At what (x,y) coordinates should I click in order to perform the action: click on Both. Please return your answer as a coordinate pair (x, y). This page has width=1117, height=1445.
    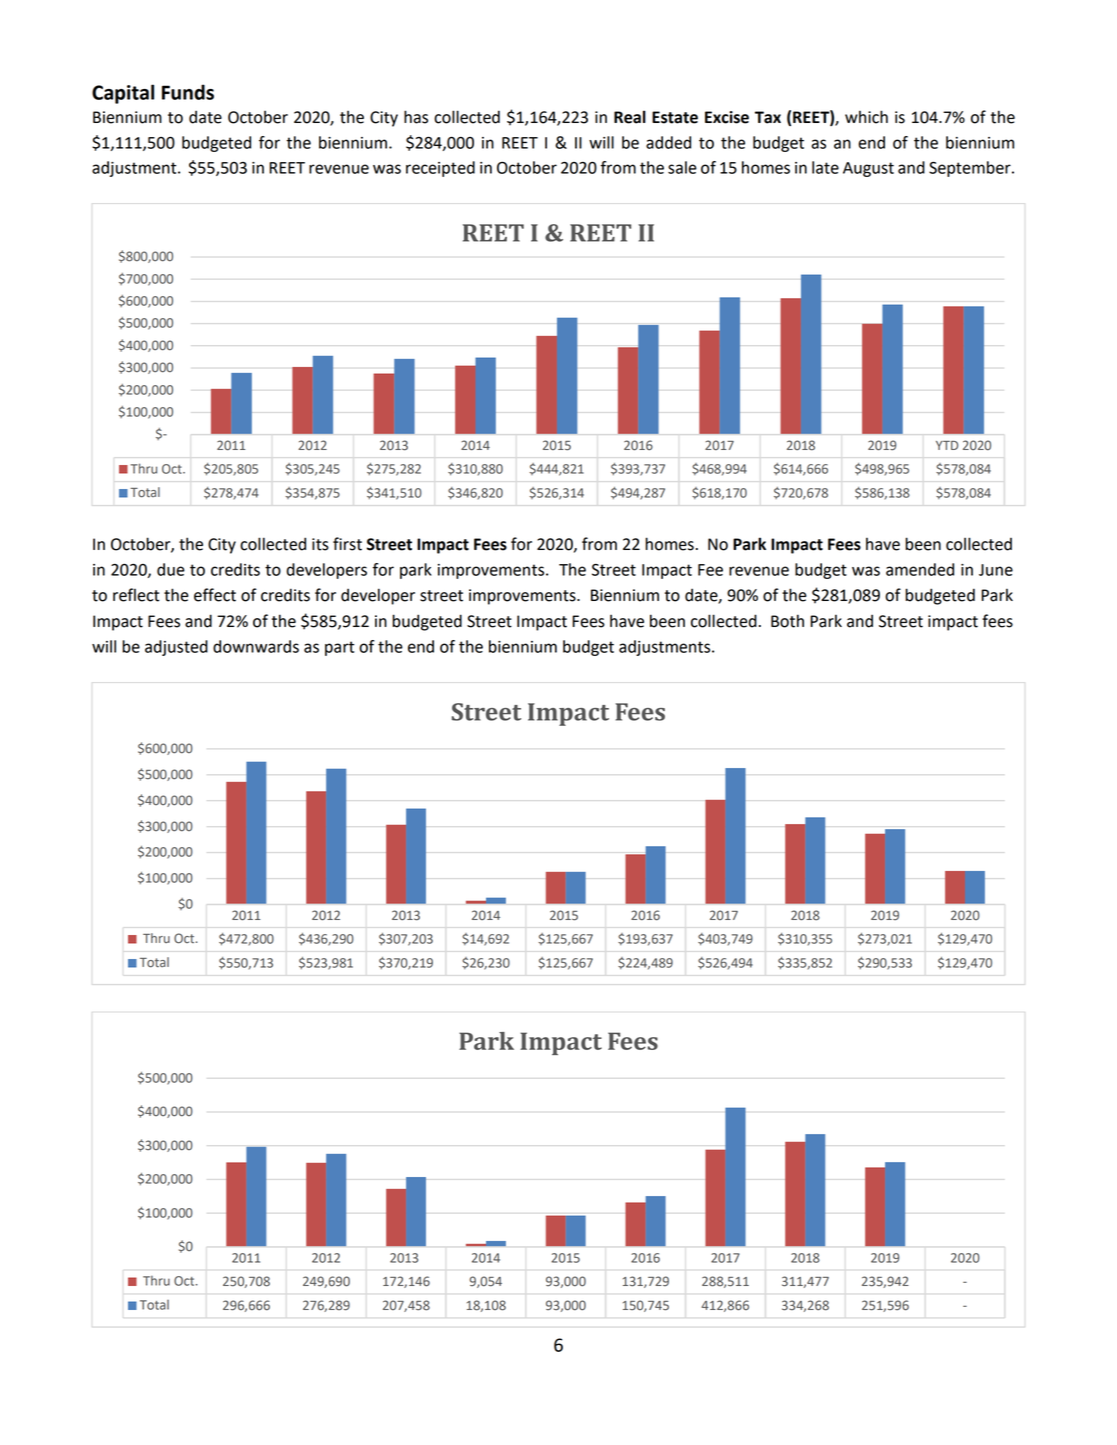
    Looking at the image, I should click on (787, 621).
